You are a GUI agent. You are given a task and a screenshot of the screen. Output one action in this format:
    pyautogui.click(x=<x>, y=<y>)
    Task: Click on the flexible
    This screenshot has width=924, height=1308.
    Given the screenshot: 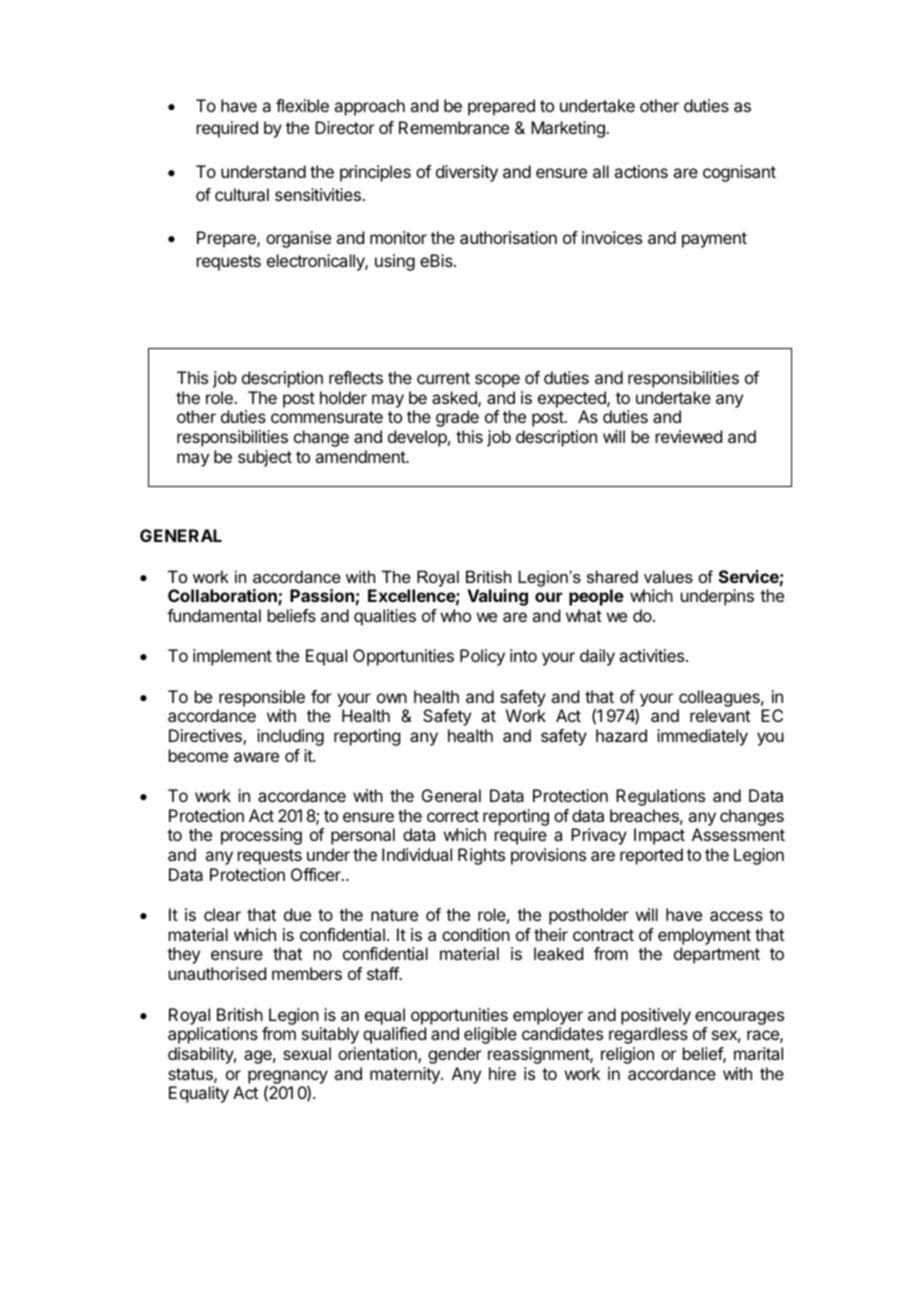 What is the action you would take?
    pyautogui.click(x=302, y=105)
